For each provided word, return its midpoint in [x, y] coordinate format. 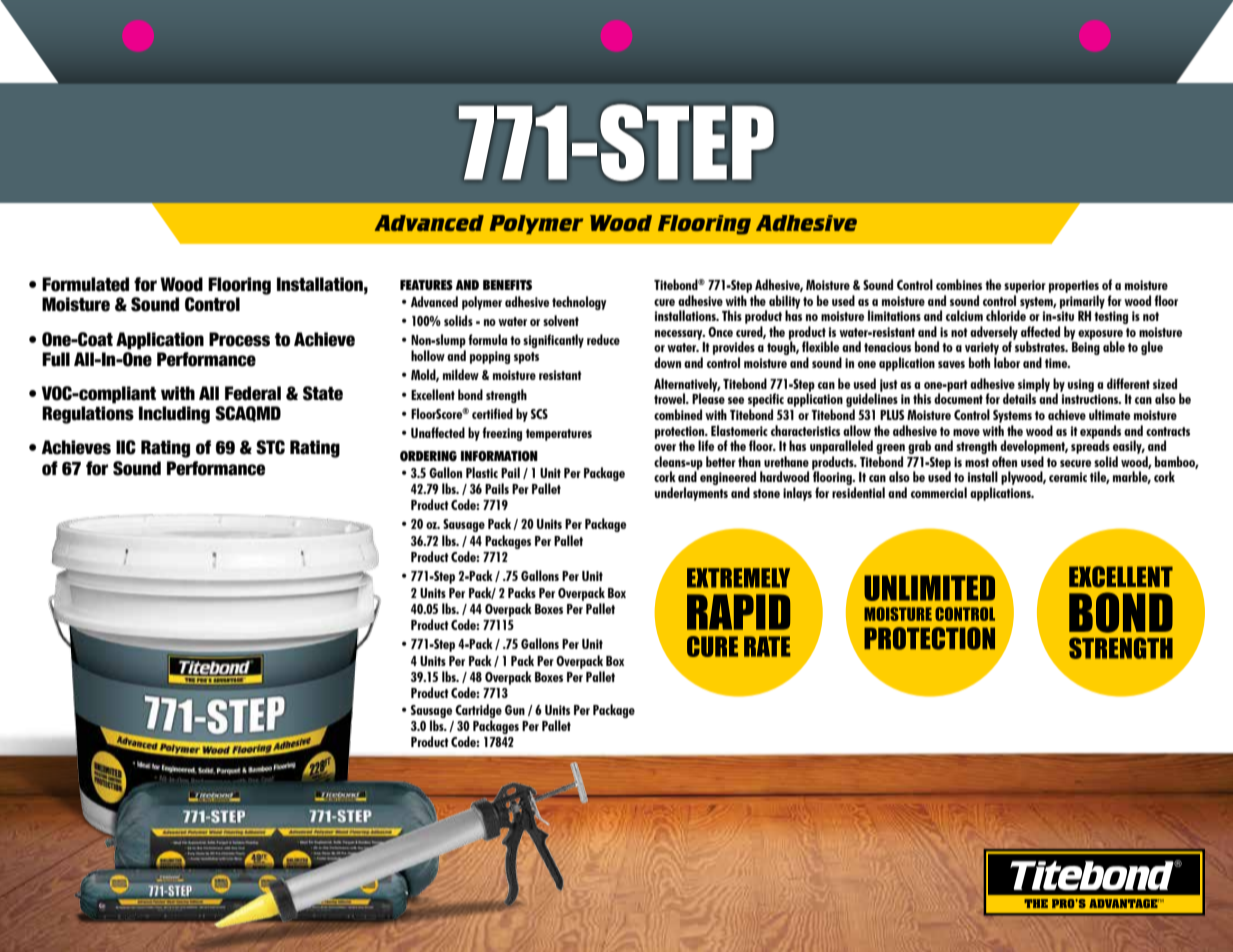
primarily [1082, 300]
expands [1100, 433]
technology [579, 303]
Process [239, 339]
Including [174, 415]
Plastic [482, 472]
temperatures [559, 435]
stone [766, 493]
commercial [939, 492]
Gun [515, 710]
